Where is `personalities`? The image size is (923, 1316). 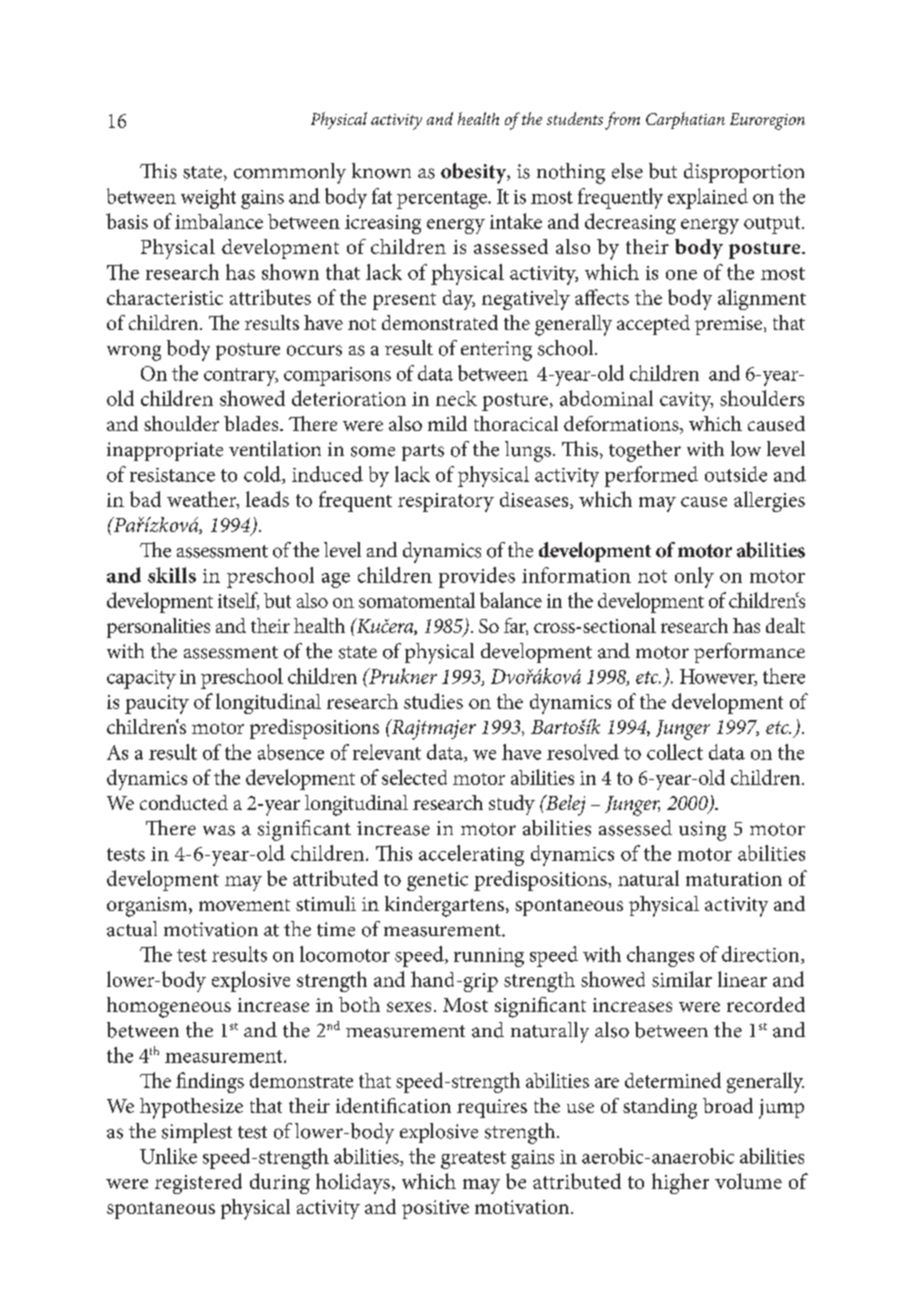 personalities is located at coordinates (158, 628).
